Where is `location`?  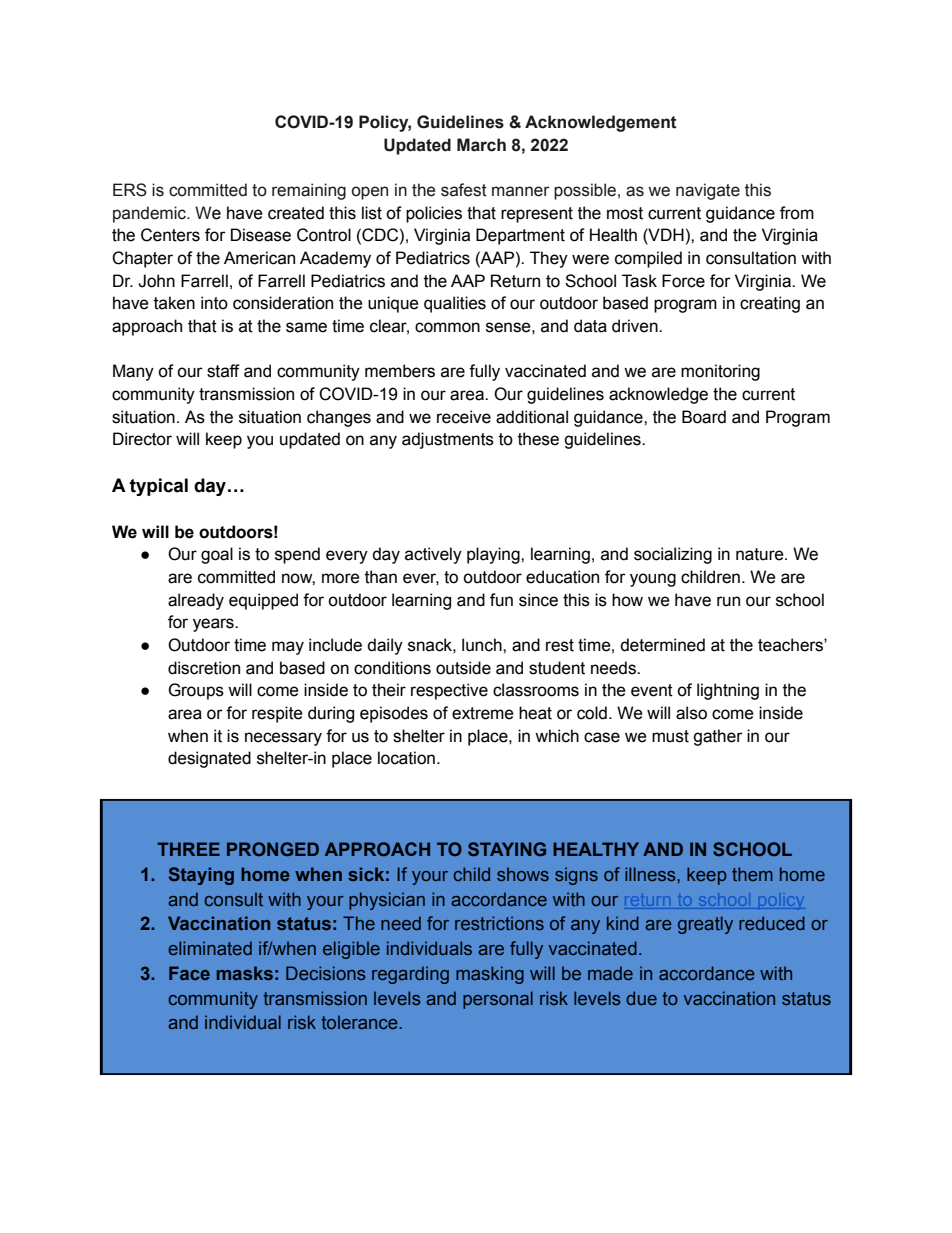 location is located at coordinates (406, 758).
